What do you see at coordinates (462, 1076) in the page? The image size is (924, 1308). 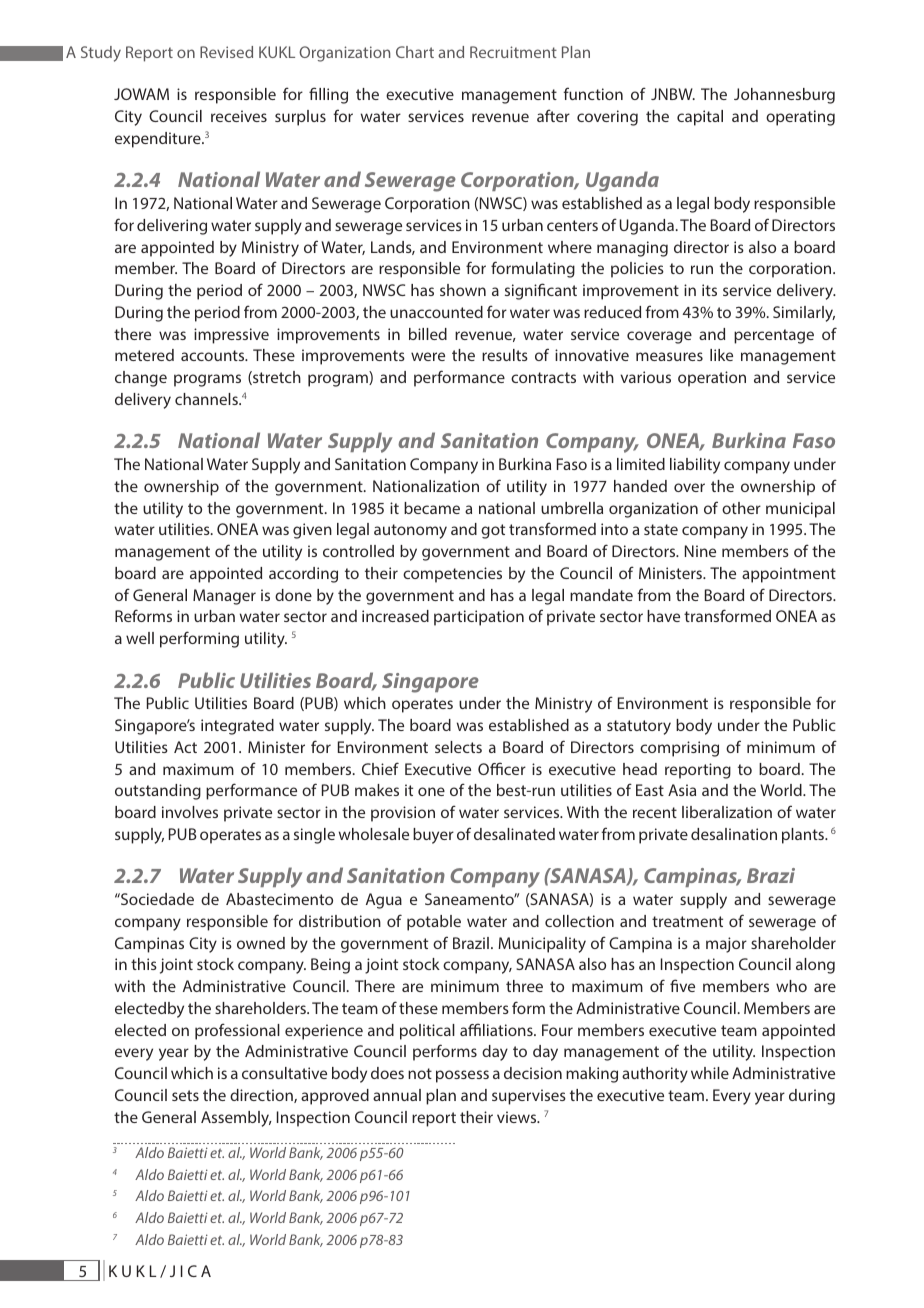 I see `possess` at bounding box center [462, 1076].
